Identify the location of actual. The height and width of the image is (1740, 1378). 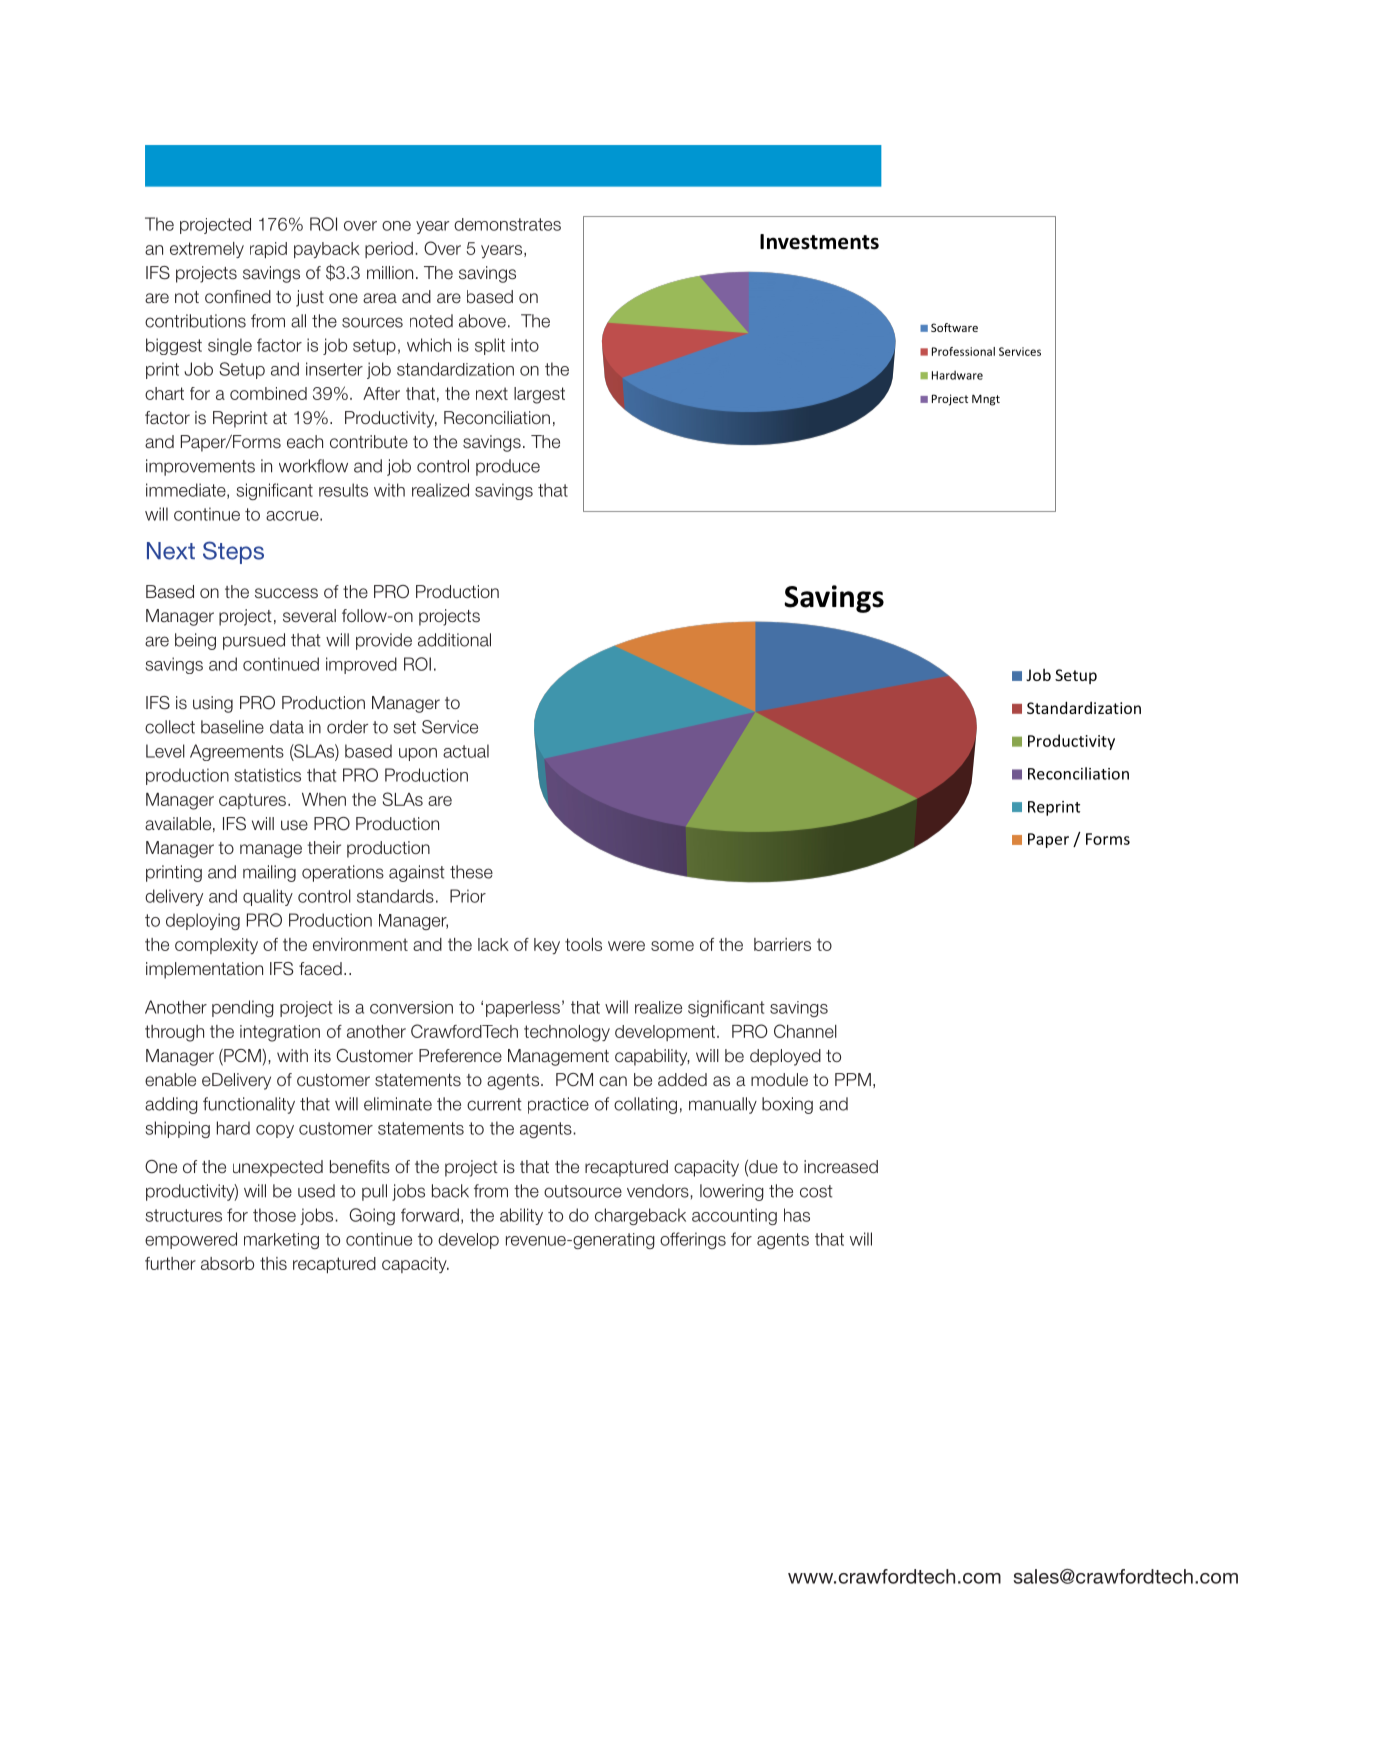
(466, 751).
